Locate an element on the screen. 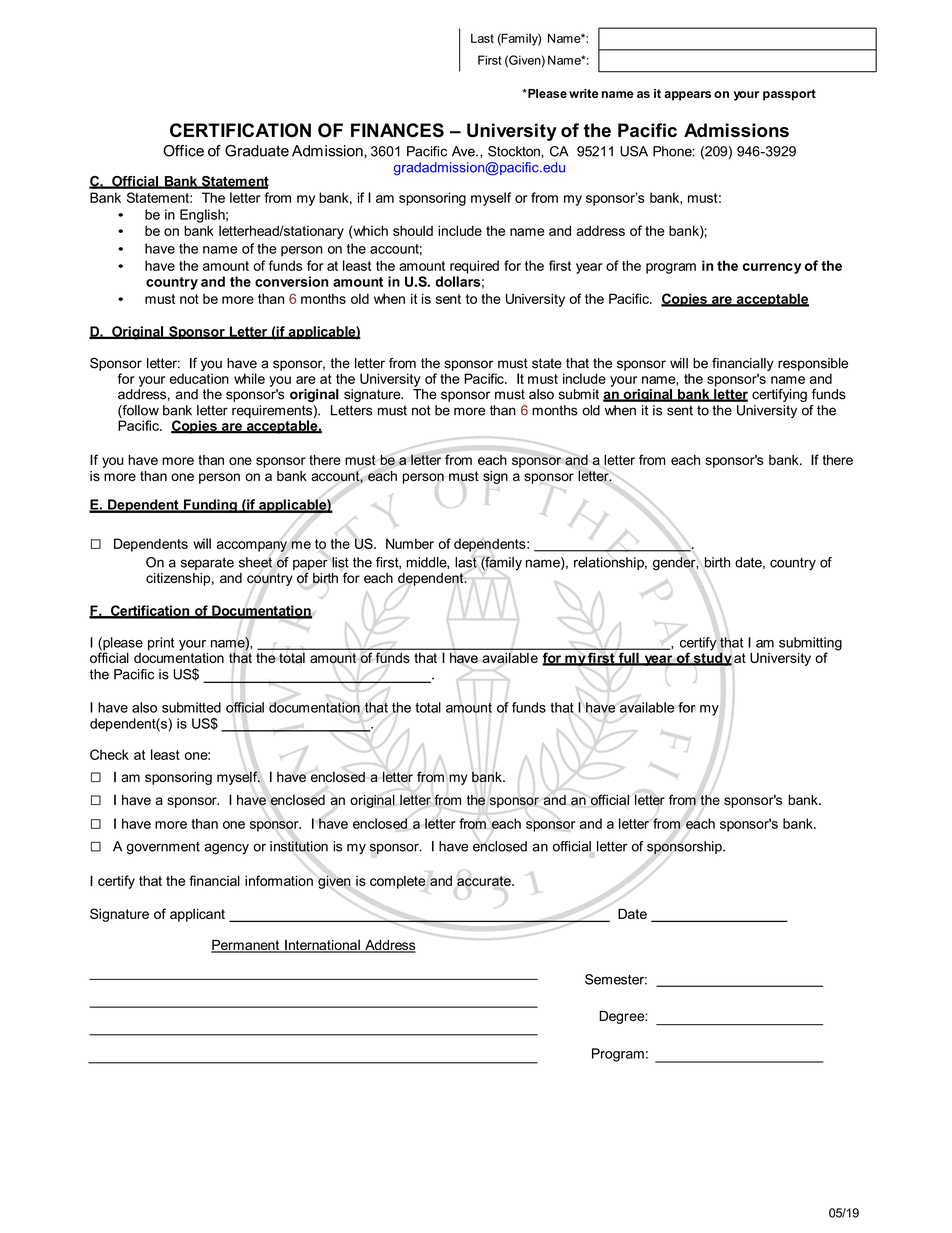 The image size is (952, 1233). institution is located at coordinates (299, 846).
